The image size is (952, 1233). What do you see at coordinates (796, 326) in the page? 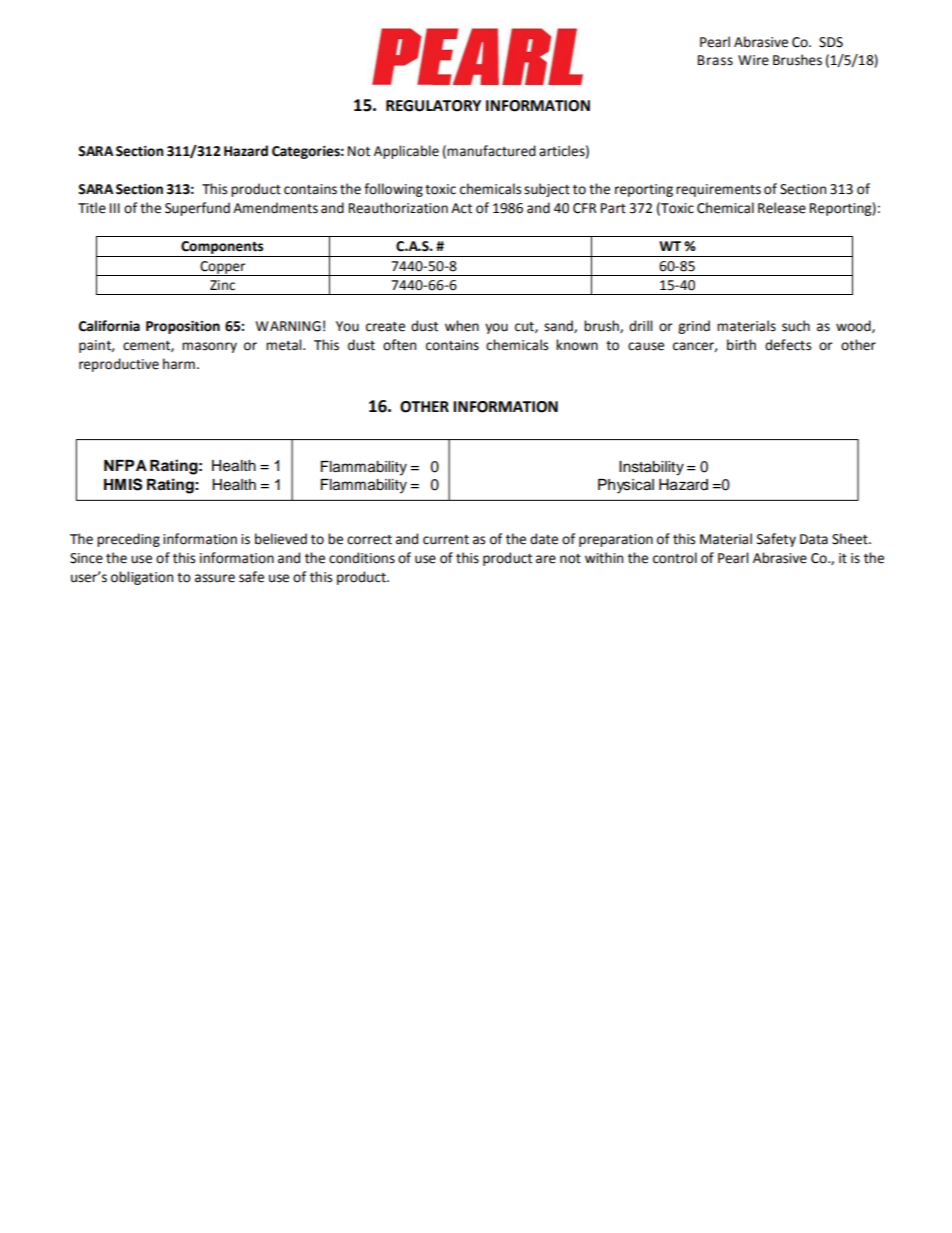
I see `such` at bounding box center [796, 326].
